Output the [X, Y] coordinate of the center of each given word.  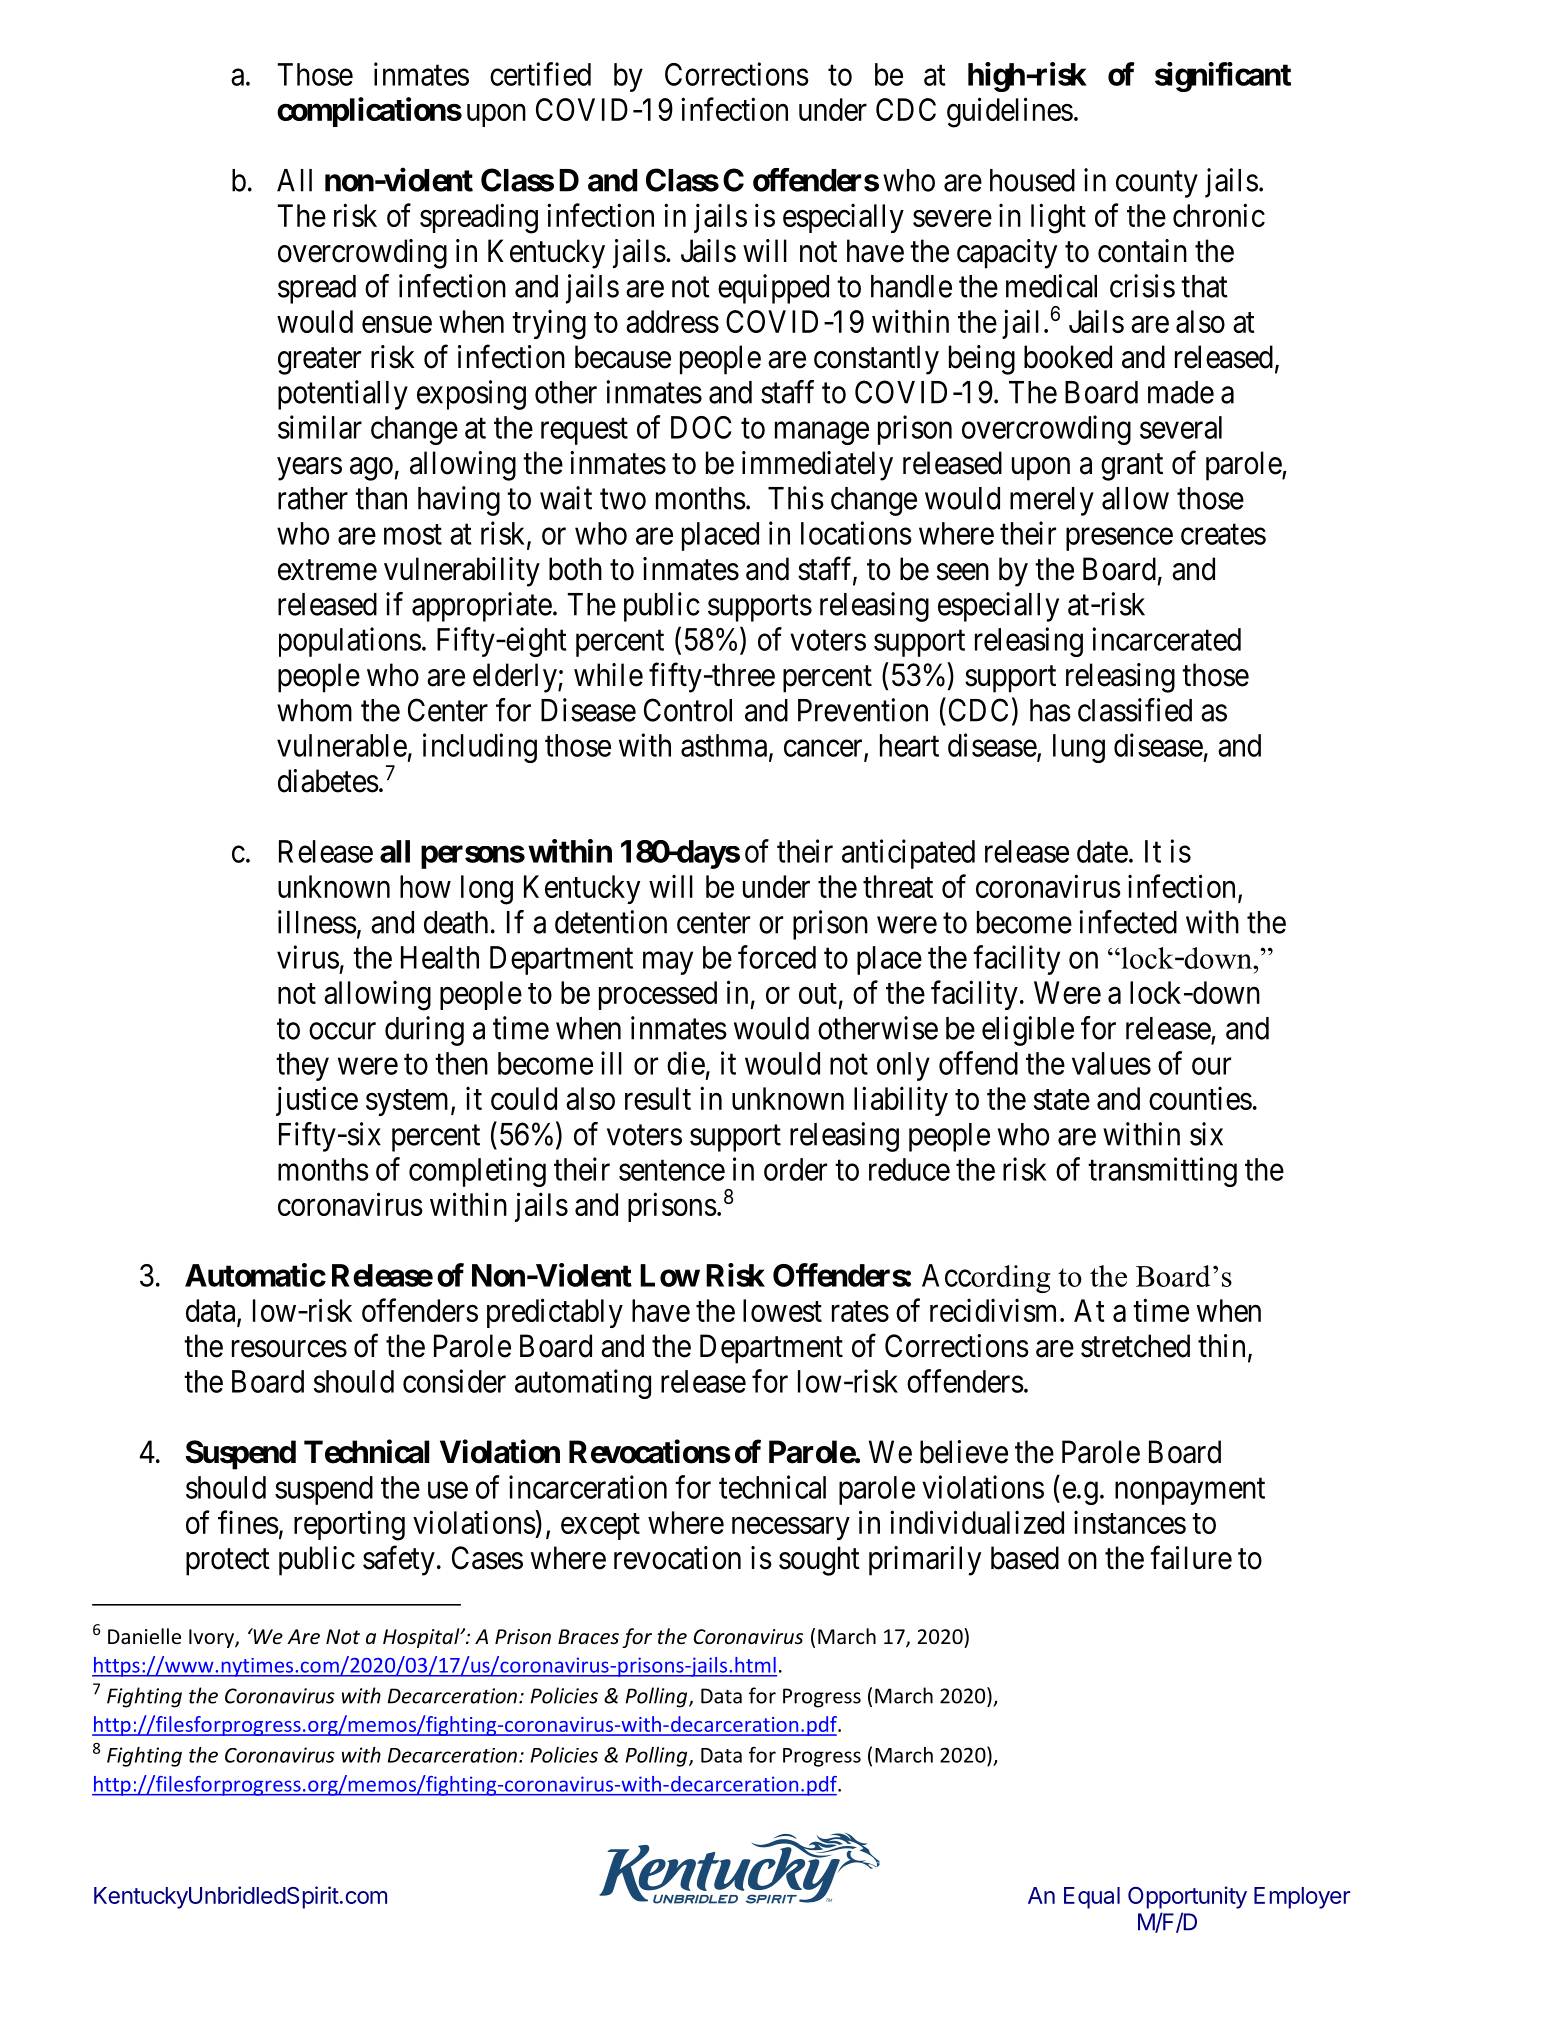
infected [1128, 922]
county [1157, 184]
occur [342, 1031]
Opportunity [1187, 1897]
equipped [773, 289]
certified [540, 74]
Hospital [422, 1638]
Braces [588, 1637]
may [668, 963]
